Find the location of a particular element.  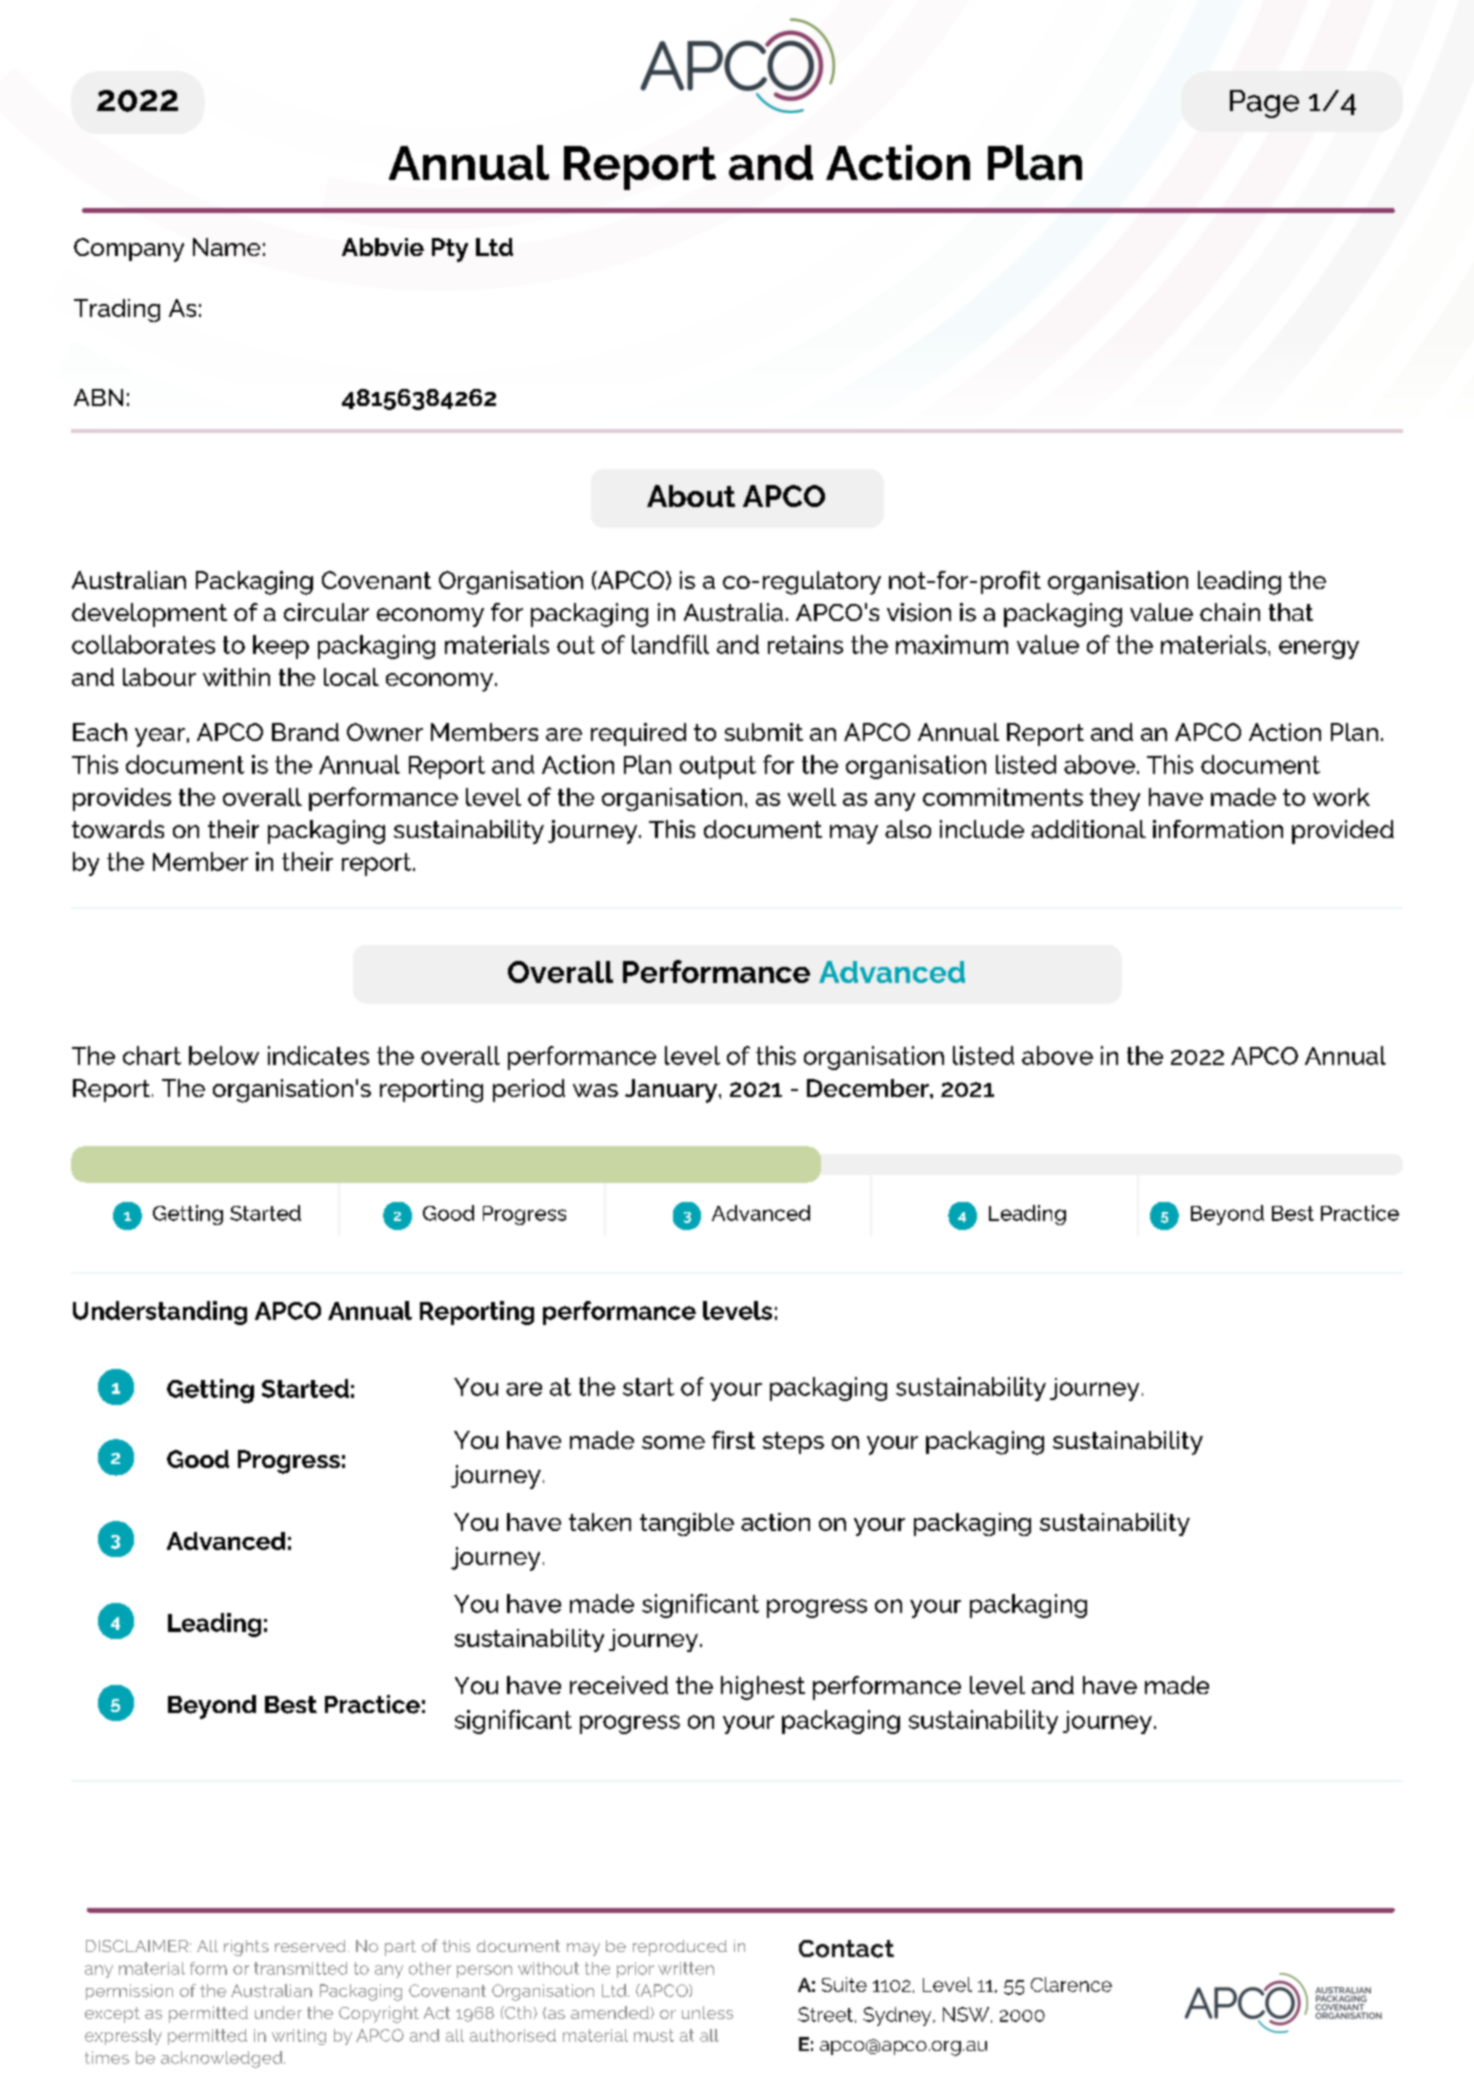

landfill is located at coordinates (670, 644).
